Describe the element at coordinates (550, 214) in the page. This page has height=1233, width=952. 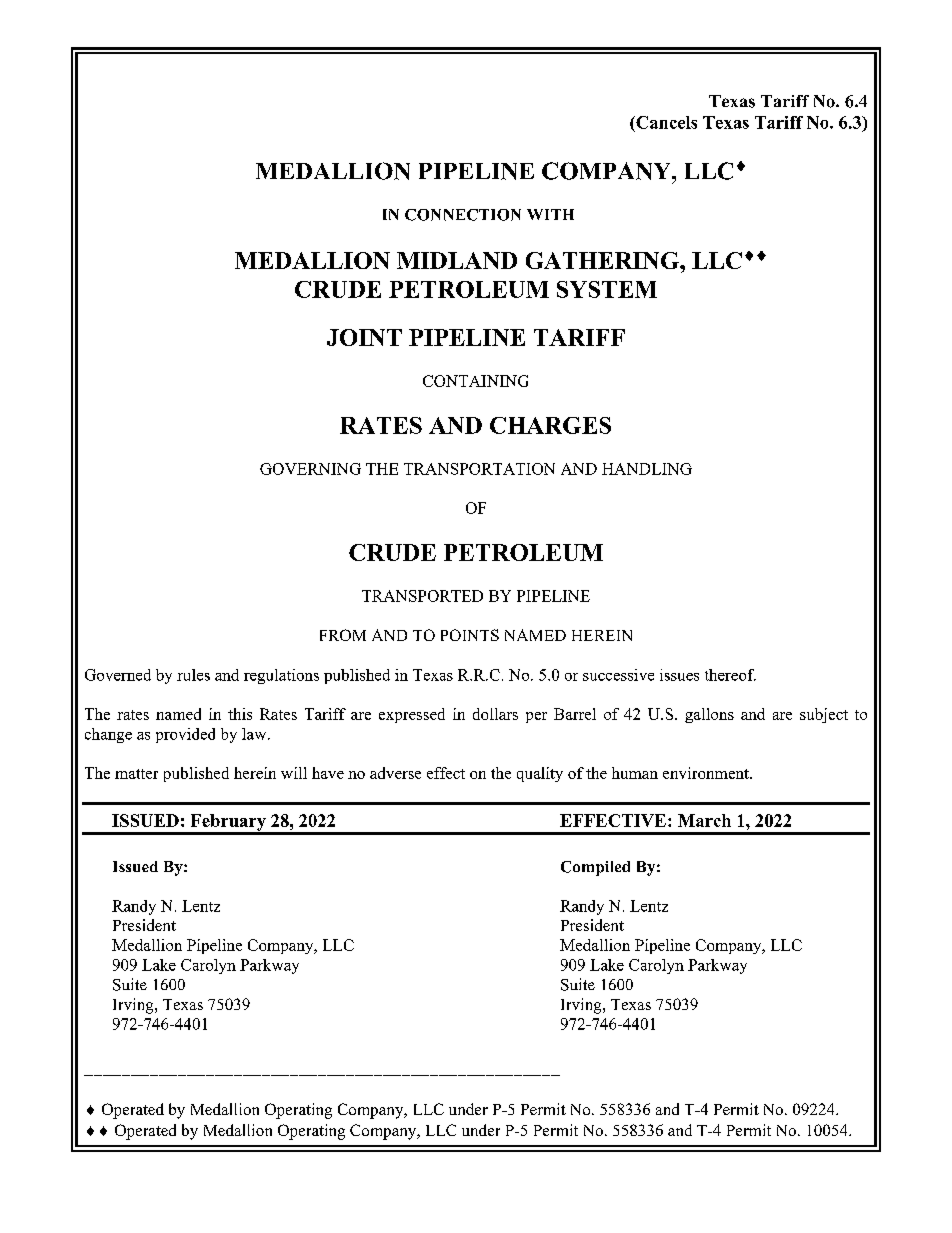
I see `WITH` at that location.
